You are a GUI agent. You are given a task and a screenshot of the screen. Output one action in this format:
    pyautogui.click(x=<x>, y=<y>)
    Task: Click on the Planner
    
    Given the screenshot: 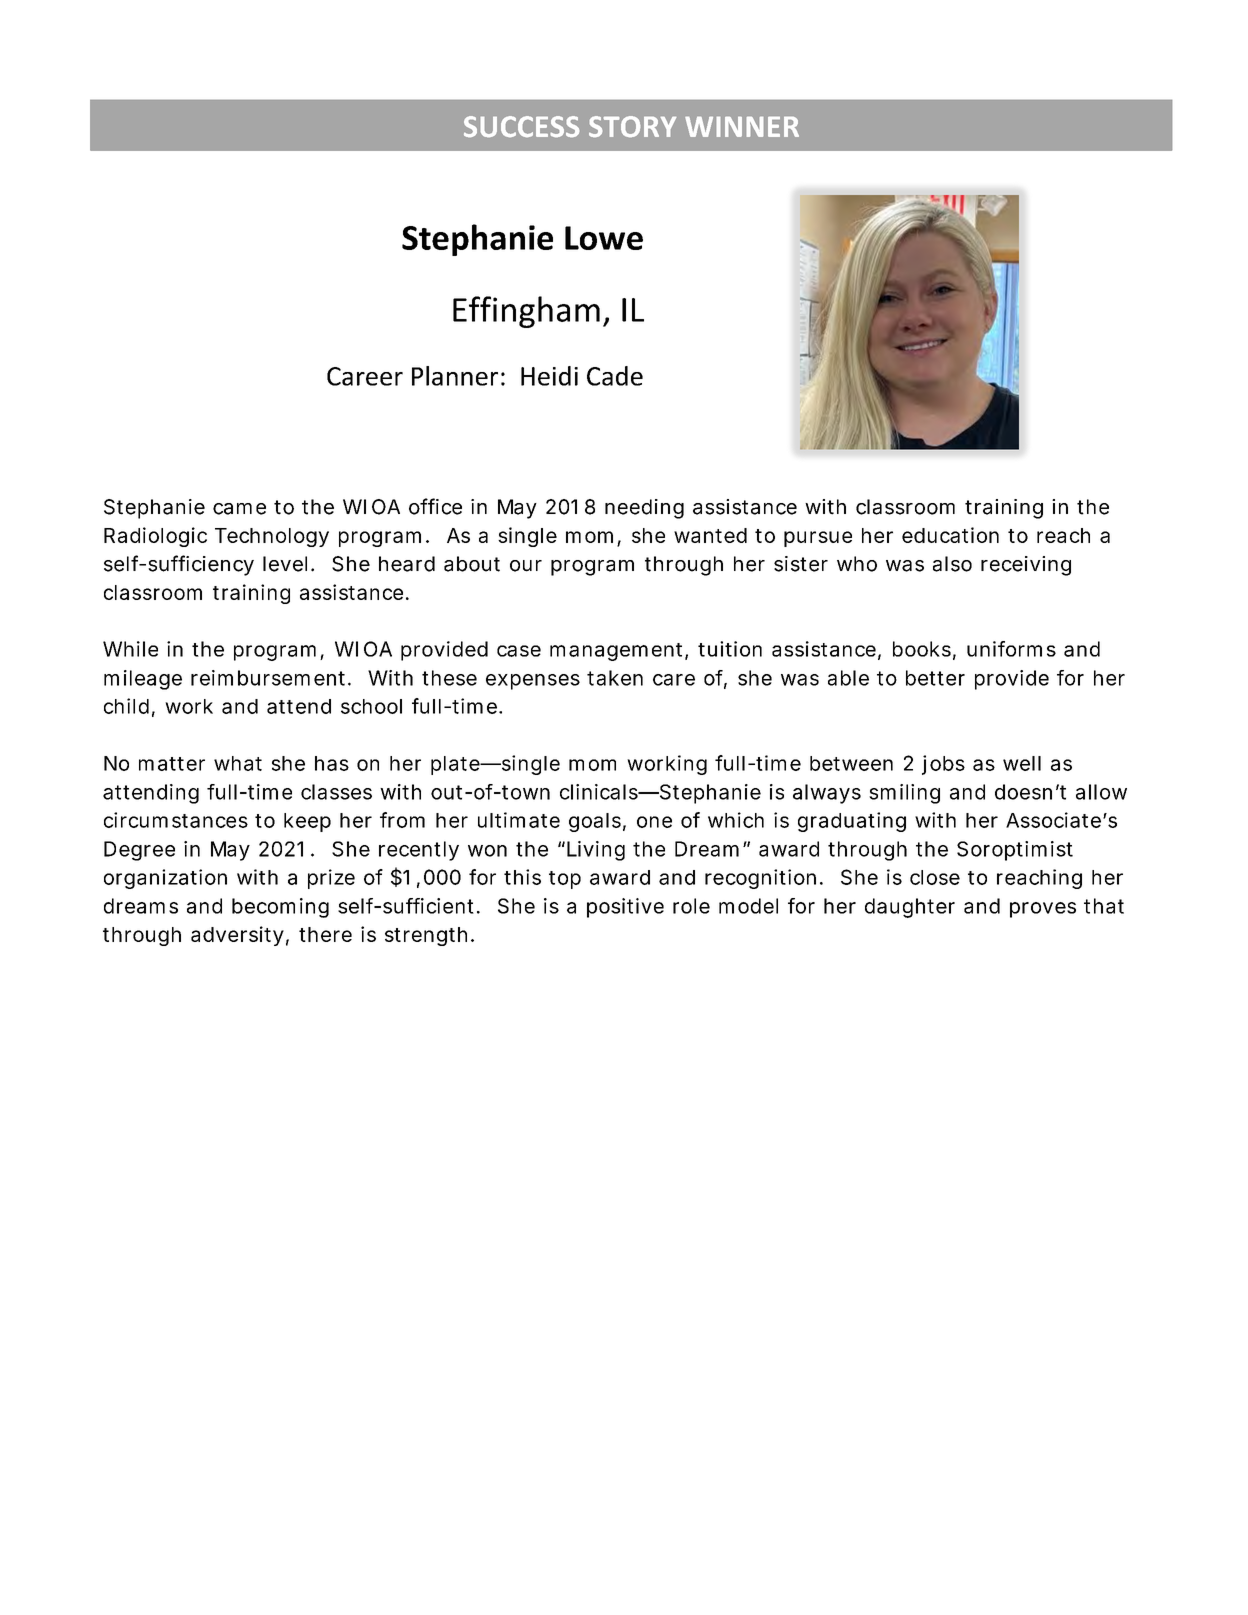 What is the action you would take?
    pyautogui.click(x=455, y=376)
